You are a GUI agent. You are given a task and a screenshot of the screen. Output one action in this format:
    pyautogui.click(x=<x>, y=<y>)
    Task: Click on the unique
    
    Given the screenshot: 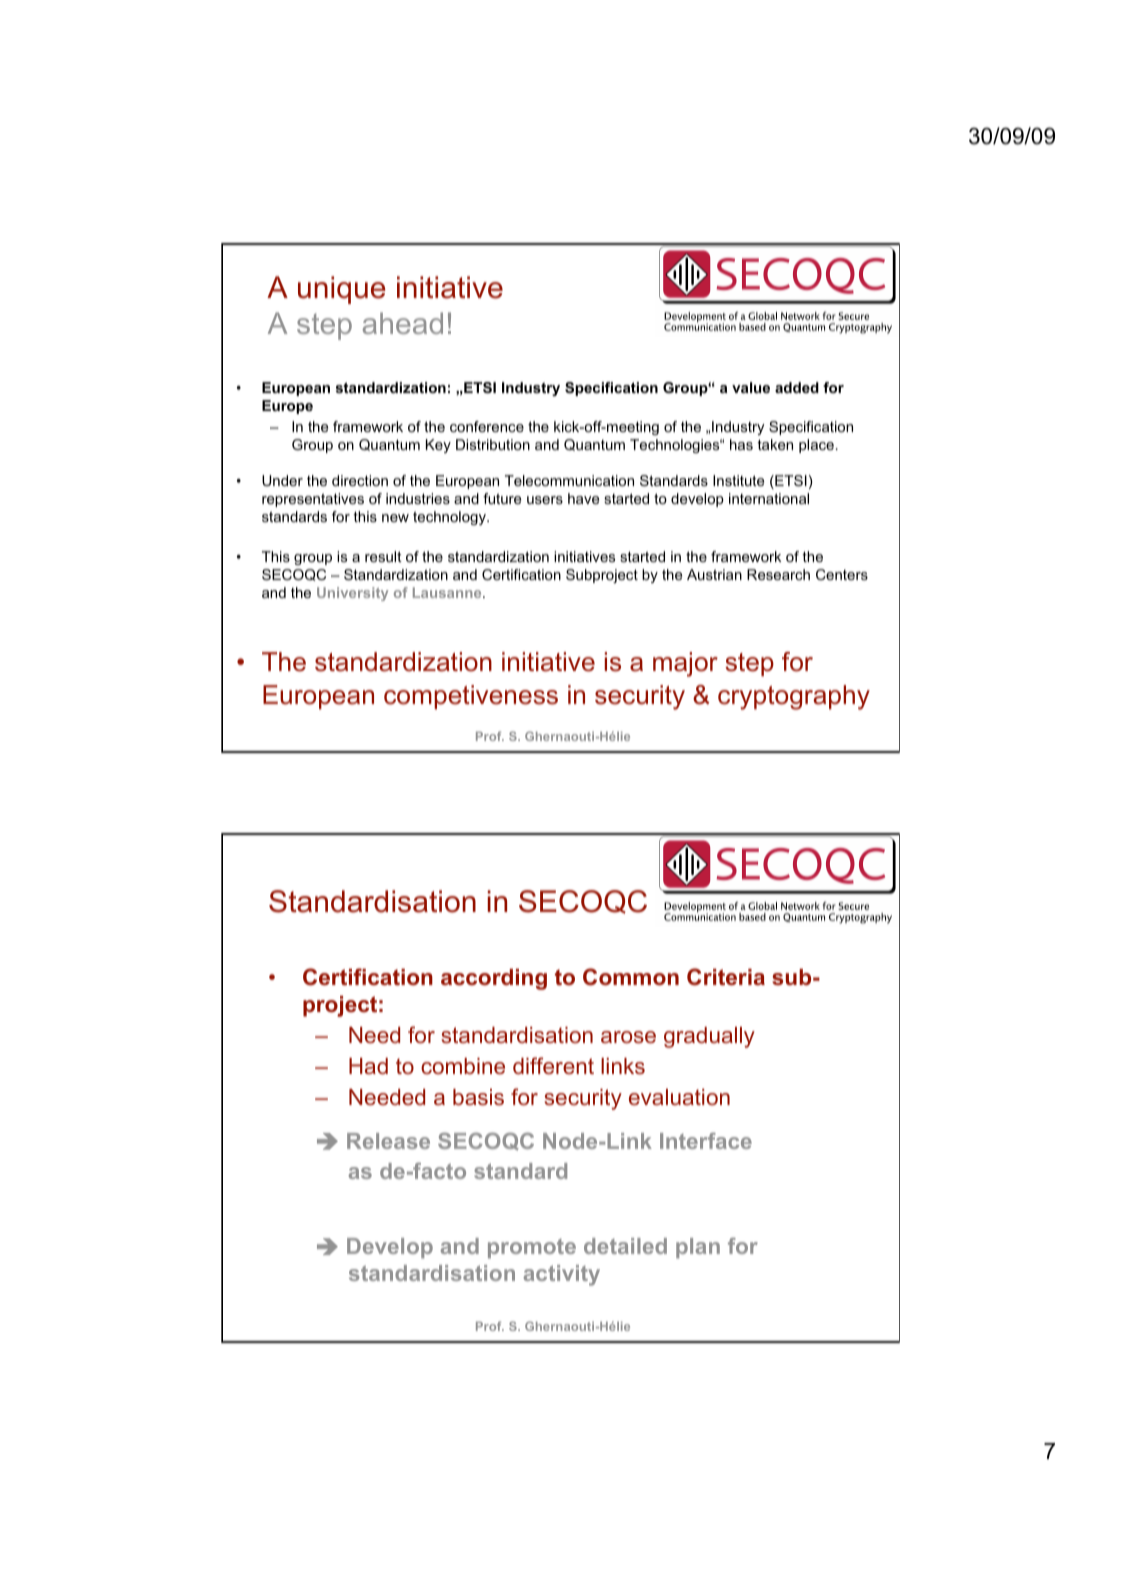 What is the action you would take?
    pyautogui.click(x=341, y=290)
